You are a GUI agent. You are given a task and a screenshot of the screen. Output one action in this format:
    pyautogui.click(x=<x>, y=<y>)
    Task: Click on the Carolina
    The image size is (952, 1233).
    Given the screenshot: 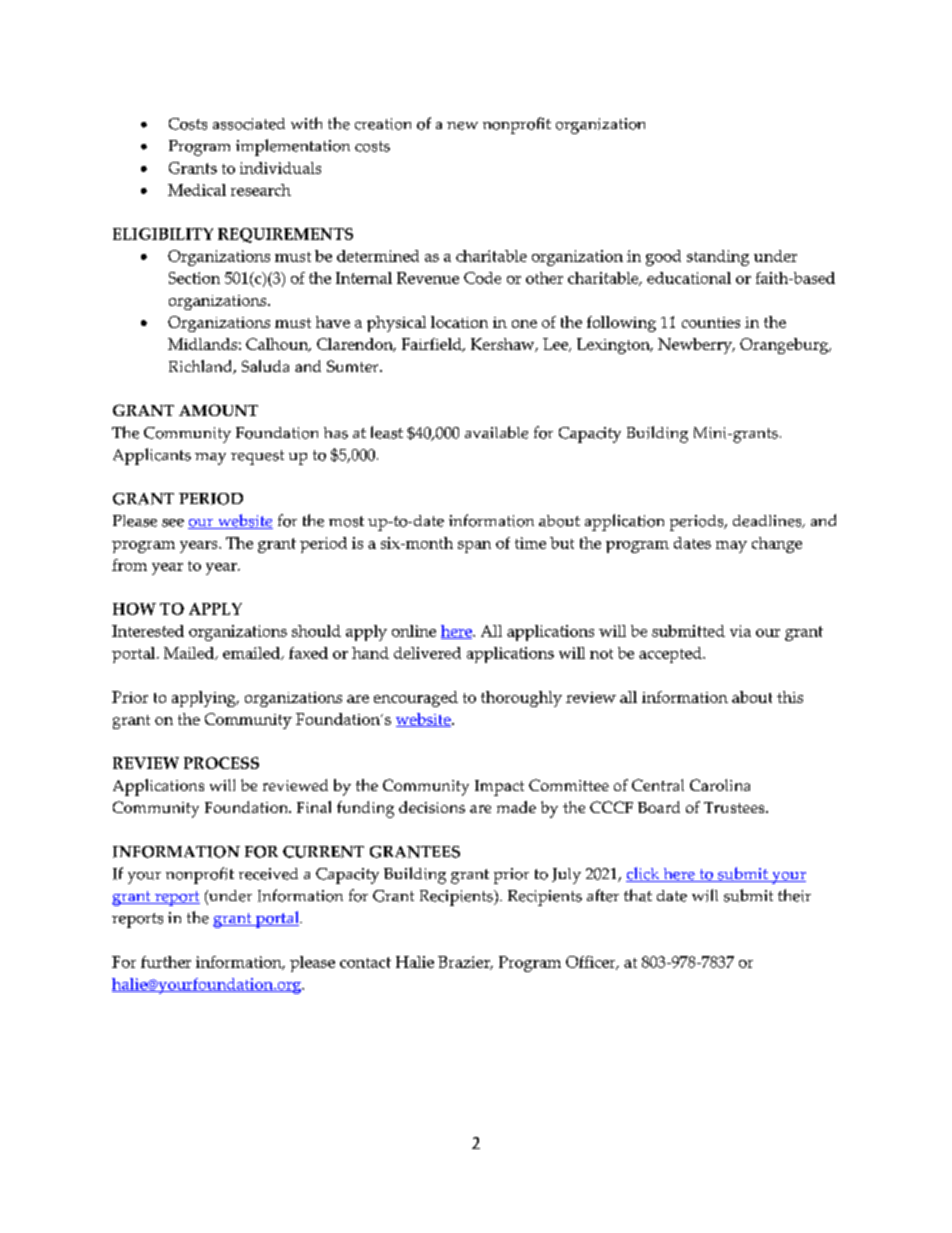 What is the action you would take?
    pyautogui.click(x=720, y=785)
